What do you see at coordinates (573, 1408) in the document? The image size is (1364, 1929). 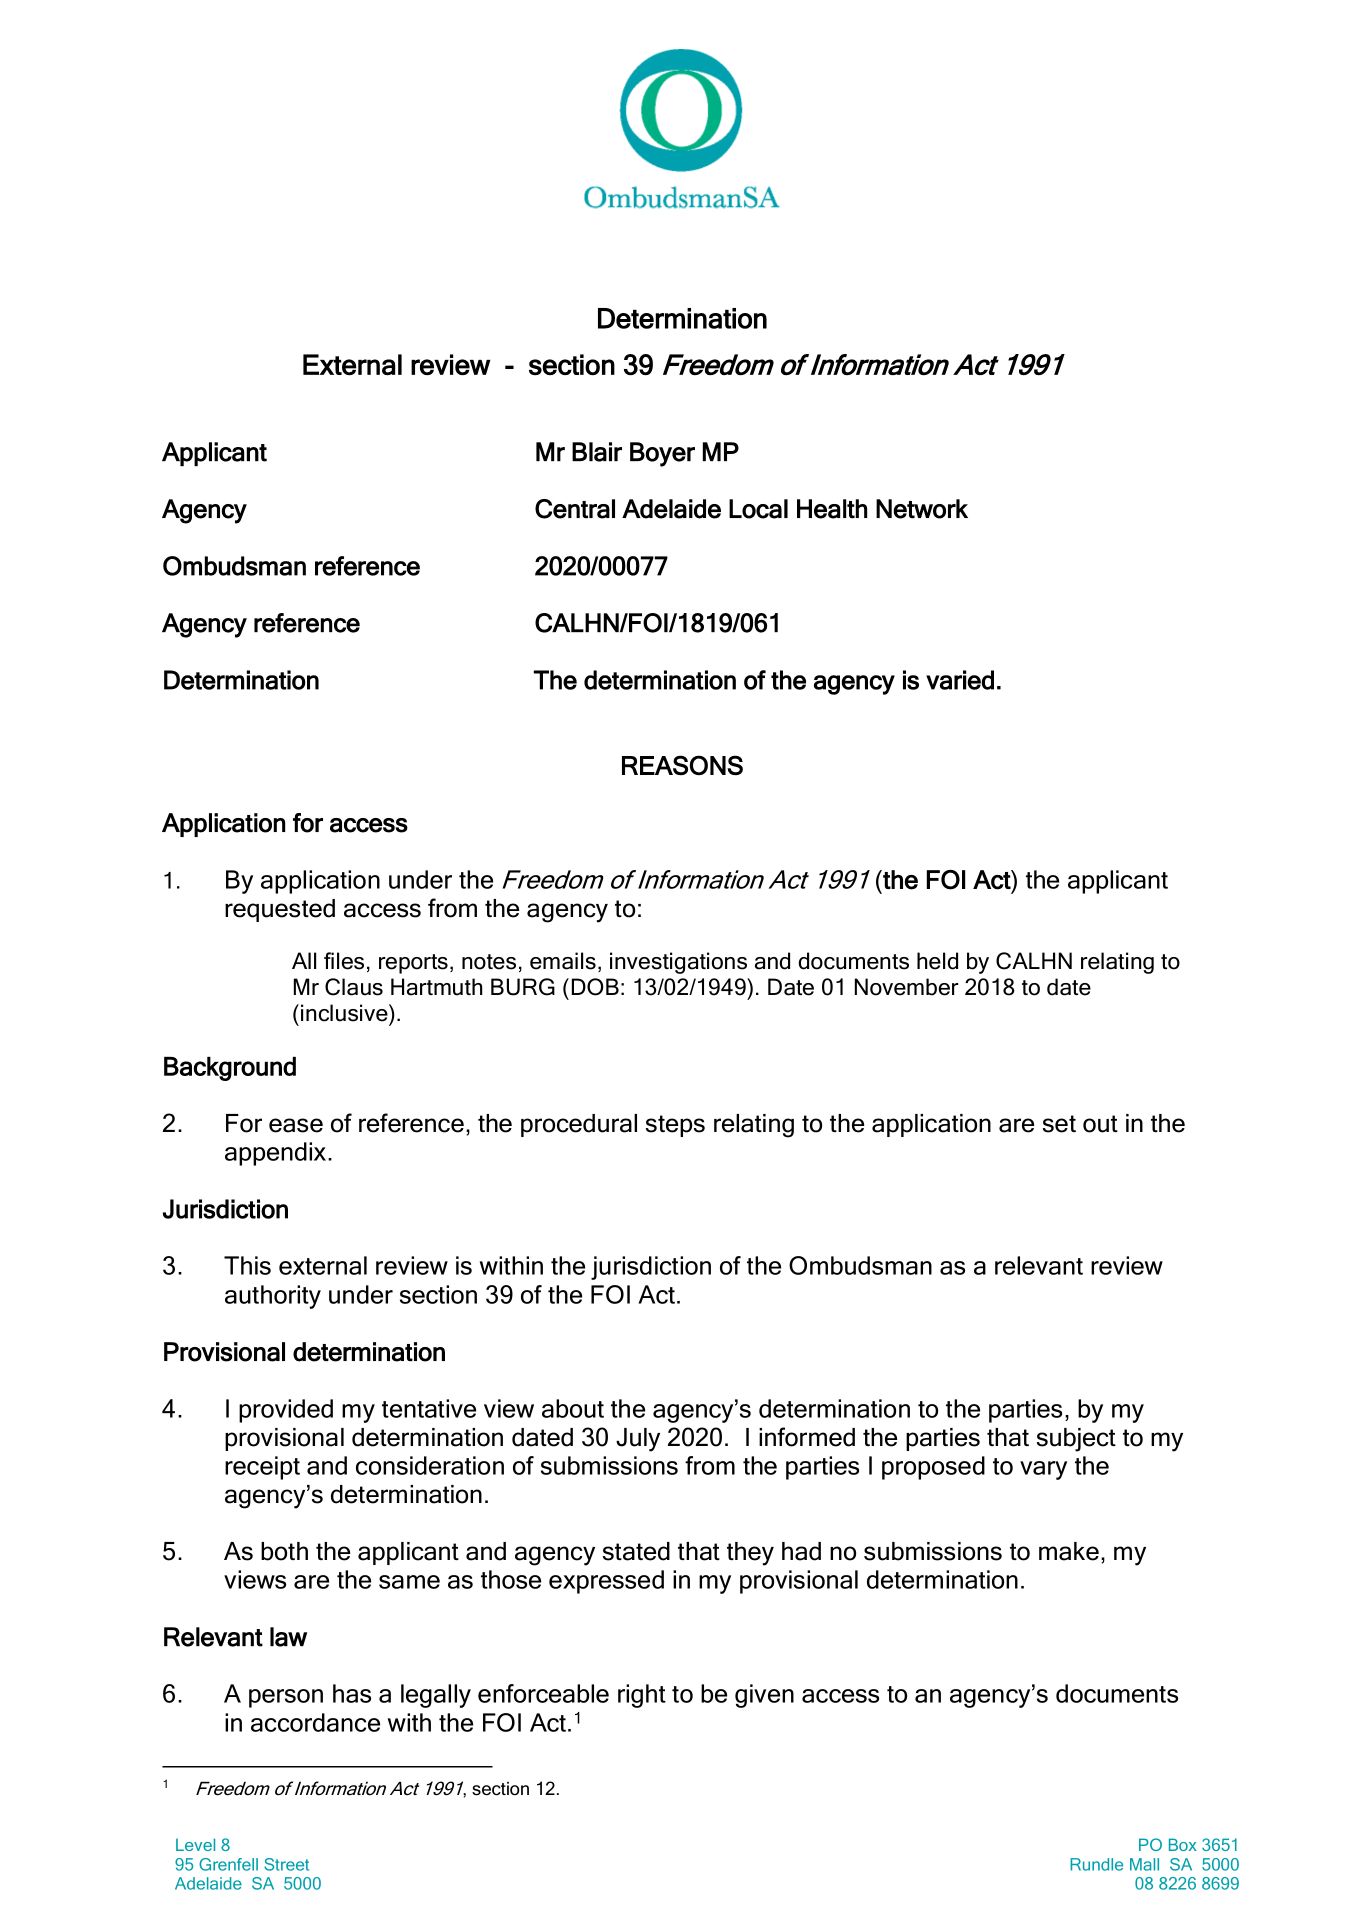 I see `about` at bounding box center [573, 1408].
